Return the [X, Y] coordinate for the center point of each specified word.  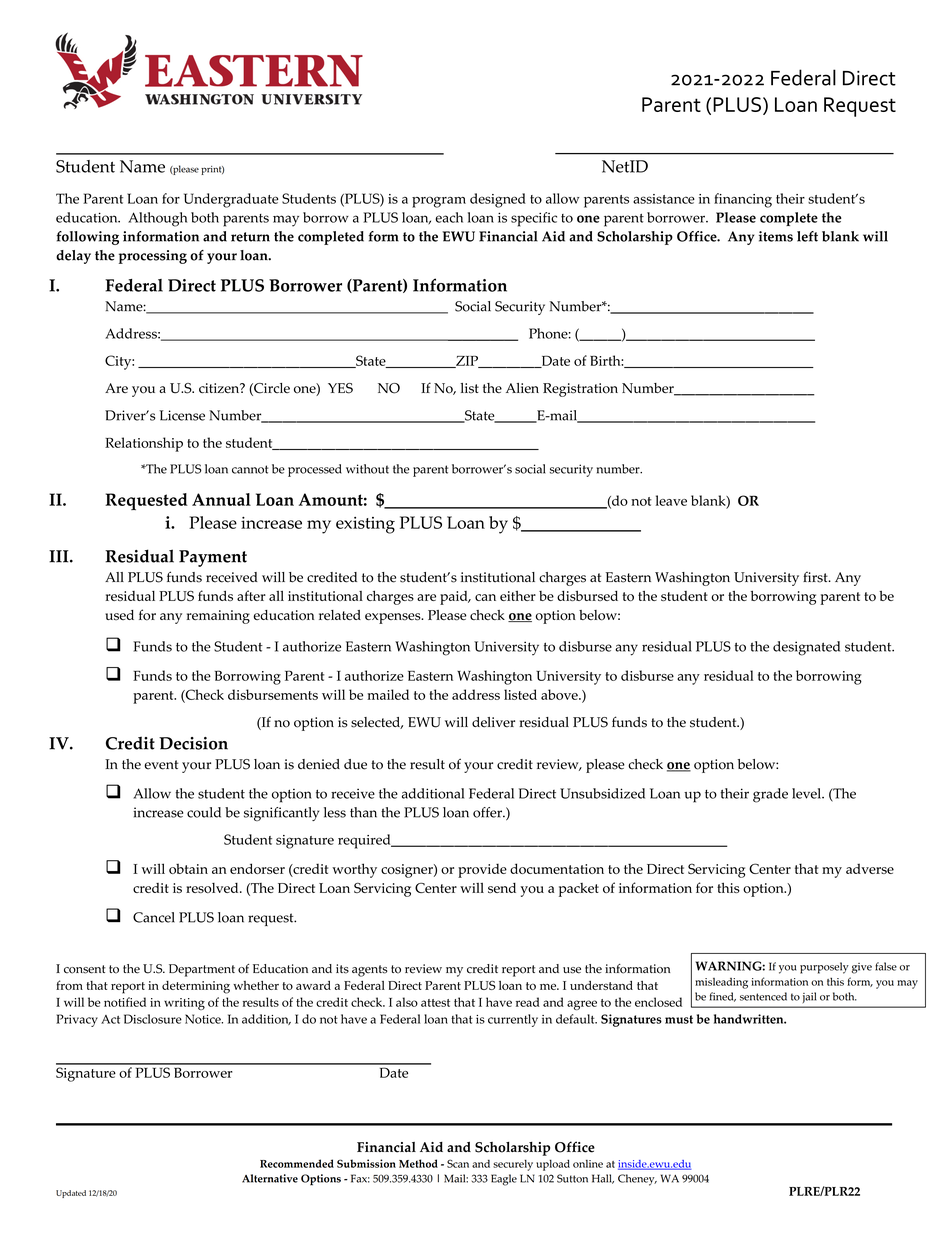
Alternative [270, 1178]
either [518, 596]
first [816, 577]
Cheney [637, 1180]
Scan [458, 1163]
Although [157, 219]
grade [770, 795]
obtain [188, 869]
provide [482, 870]
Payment [213, 558]
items [776, 236]
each [449, 217]
